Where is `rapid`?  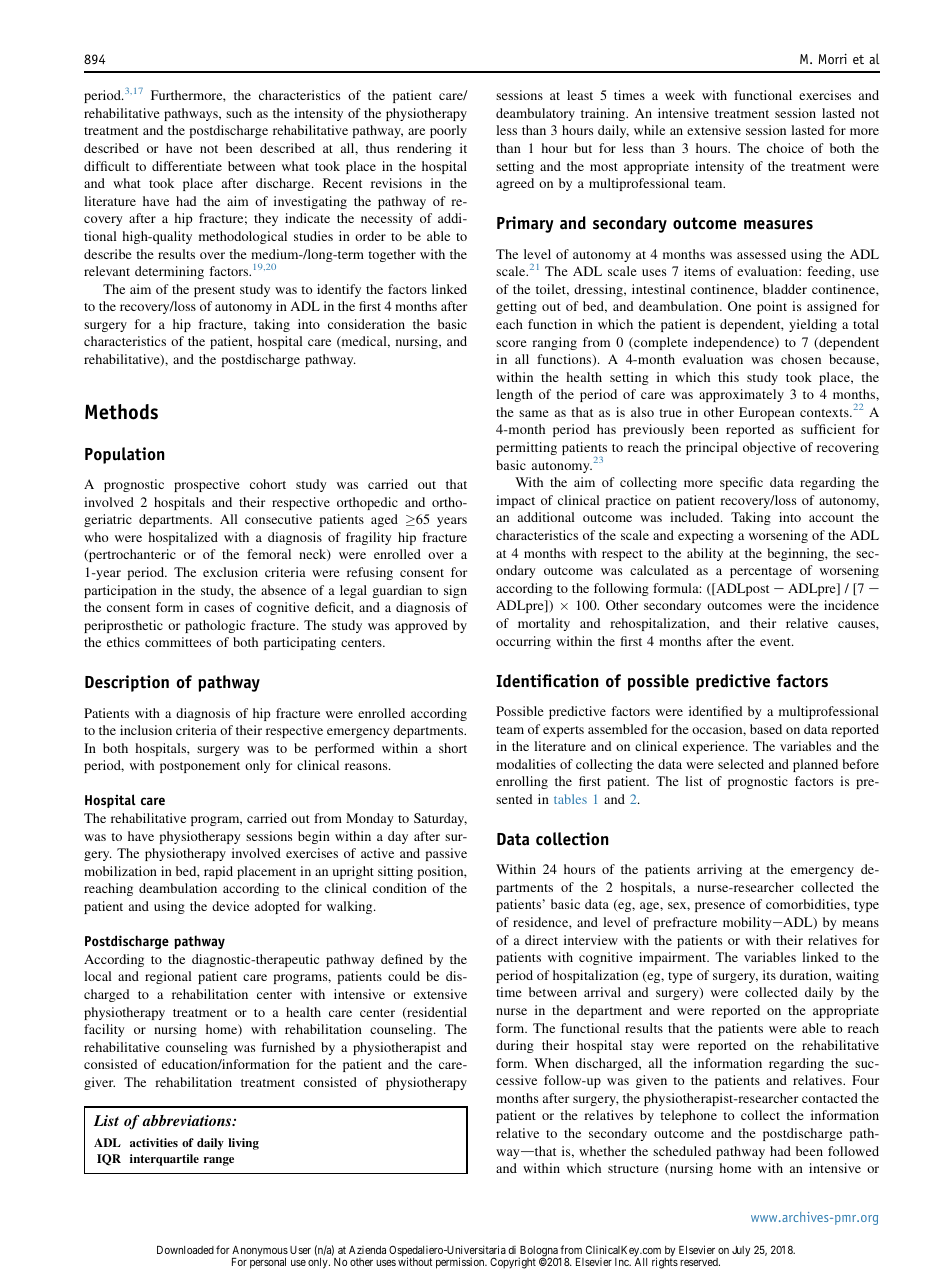
rapid is located at coordinates (218, 872).
